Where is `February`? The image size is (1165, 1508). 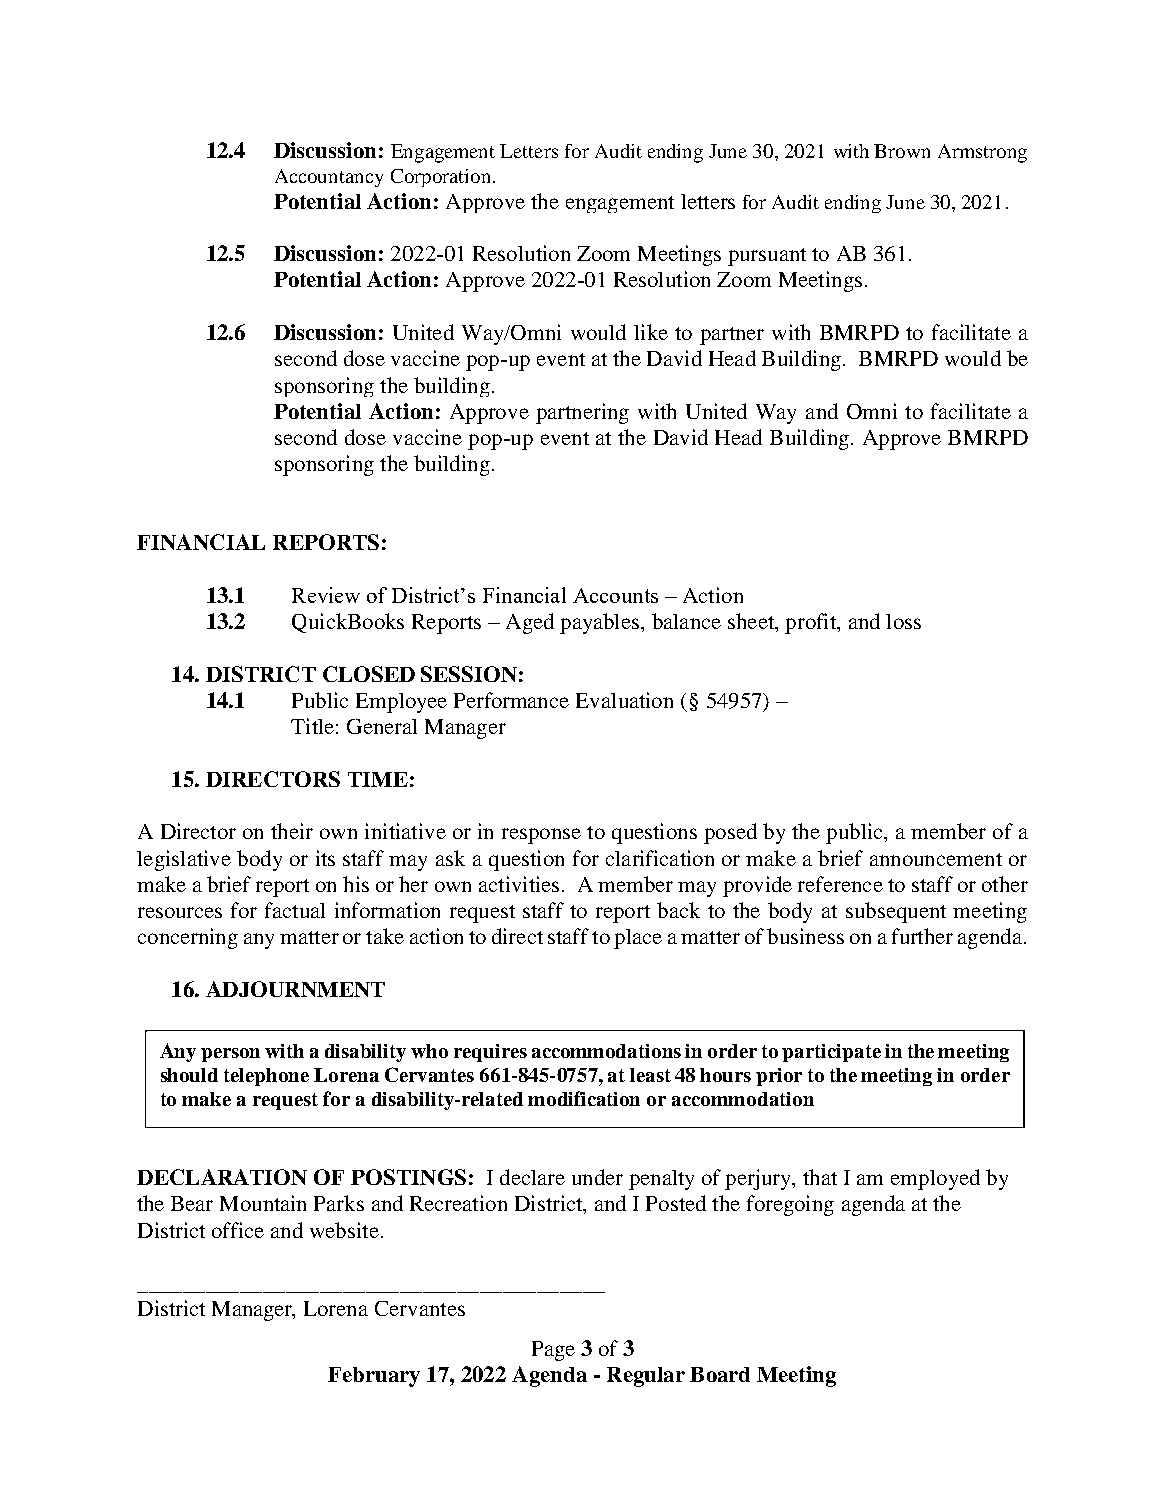 February is located at coordinates (374, 1377).
